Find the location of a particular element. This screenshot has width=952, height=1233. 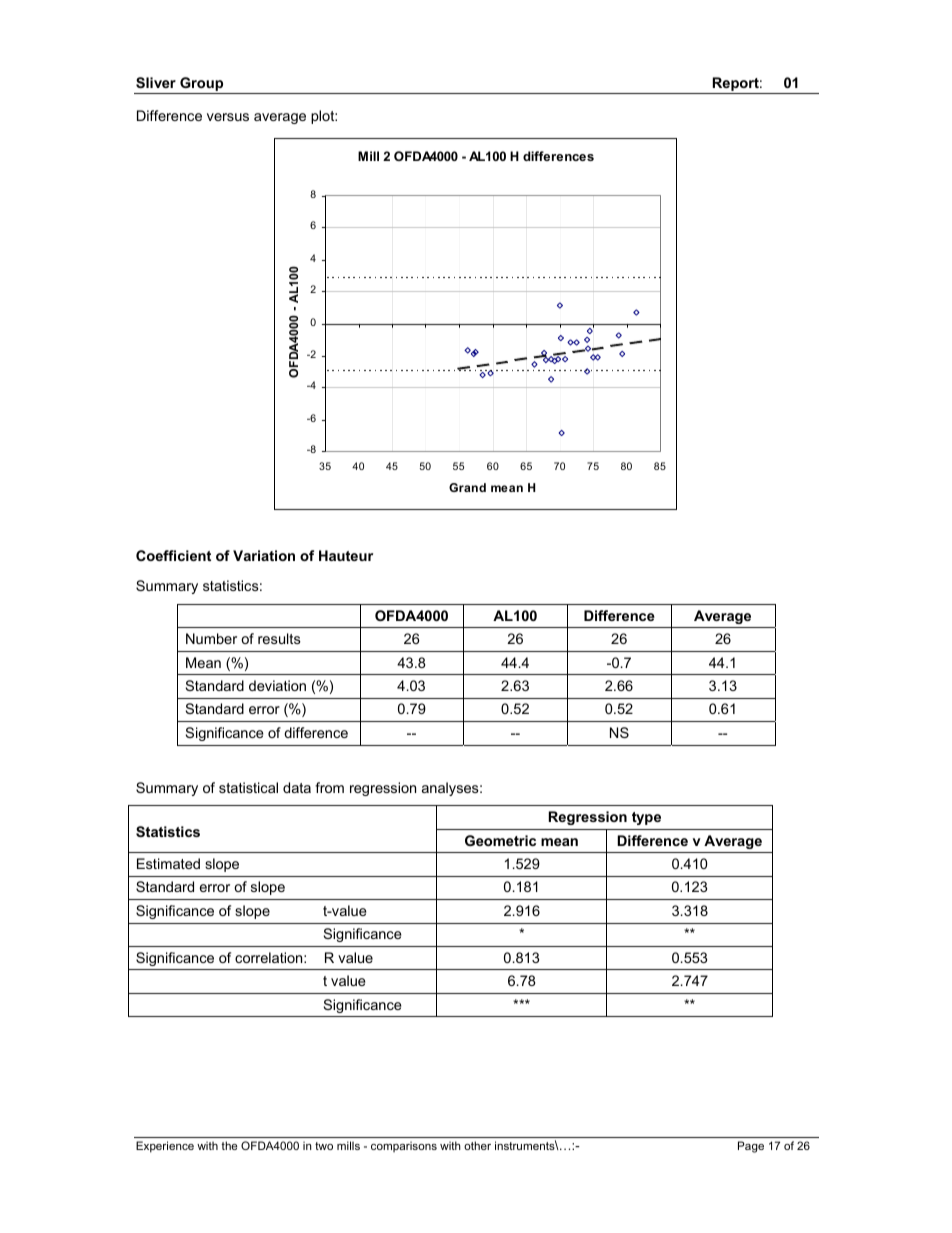

statistical is located at coordinates (248, 787).
